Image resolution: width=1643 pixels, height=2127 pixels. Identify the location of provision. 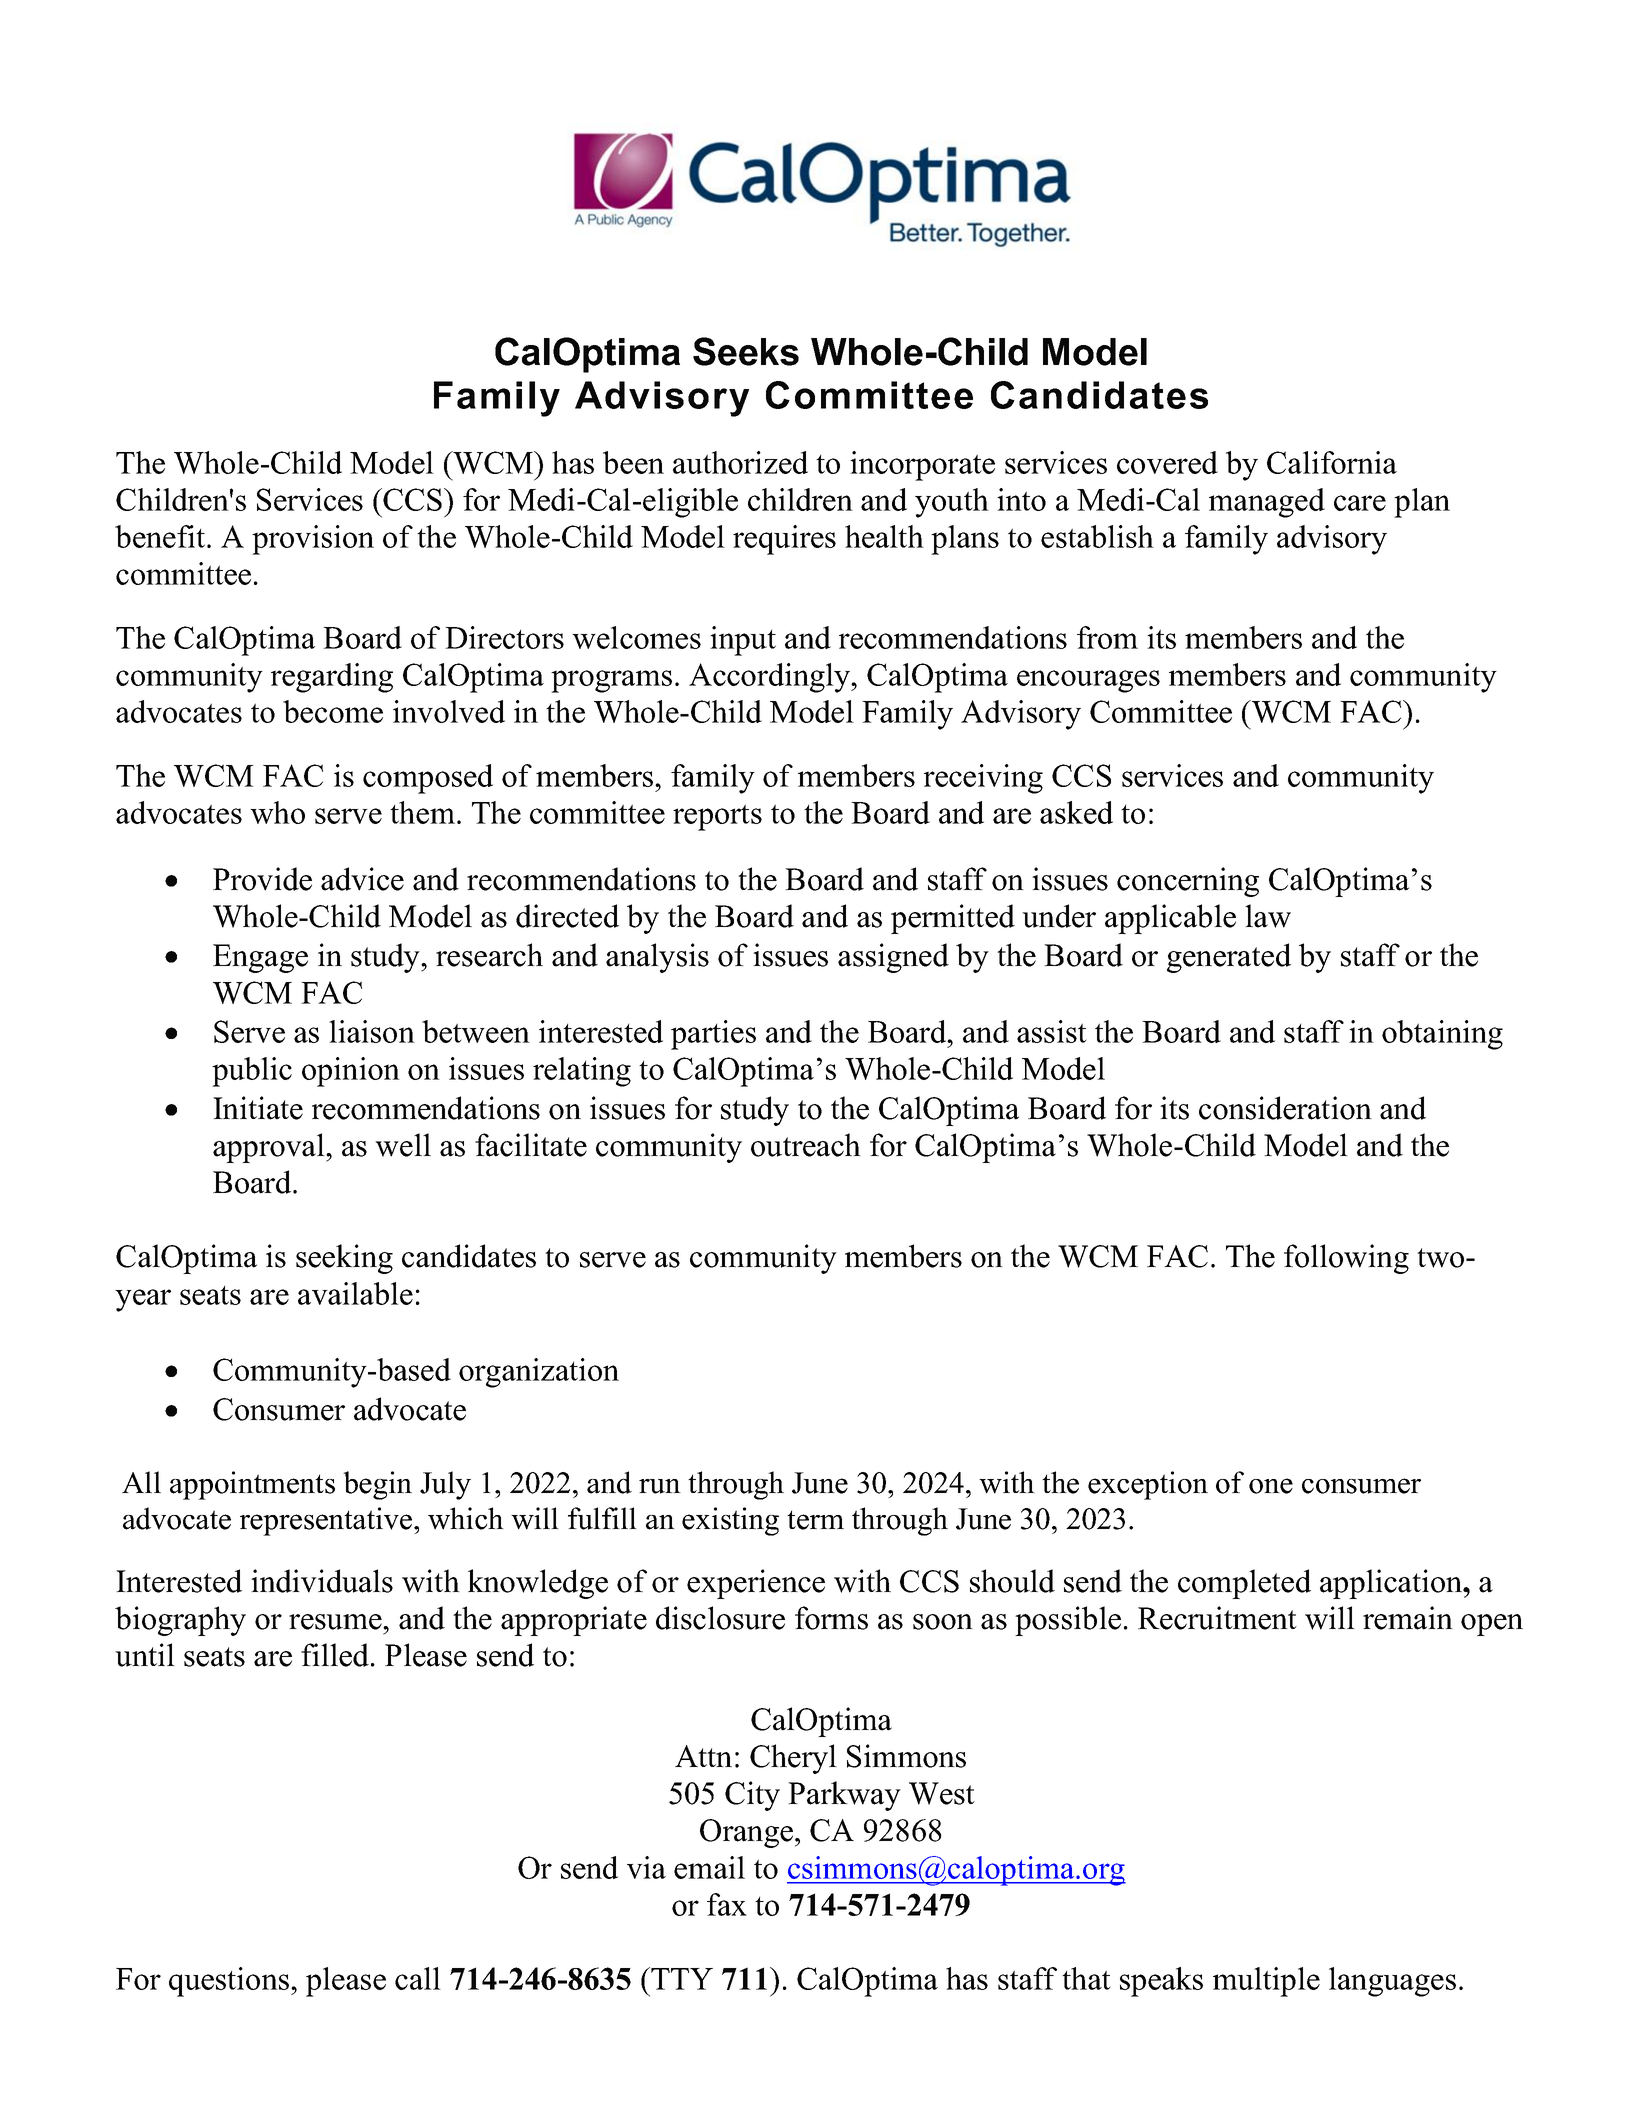
(313, 540).
